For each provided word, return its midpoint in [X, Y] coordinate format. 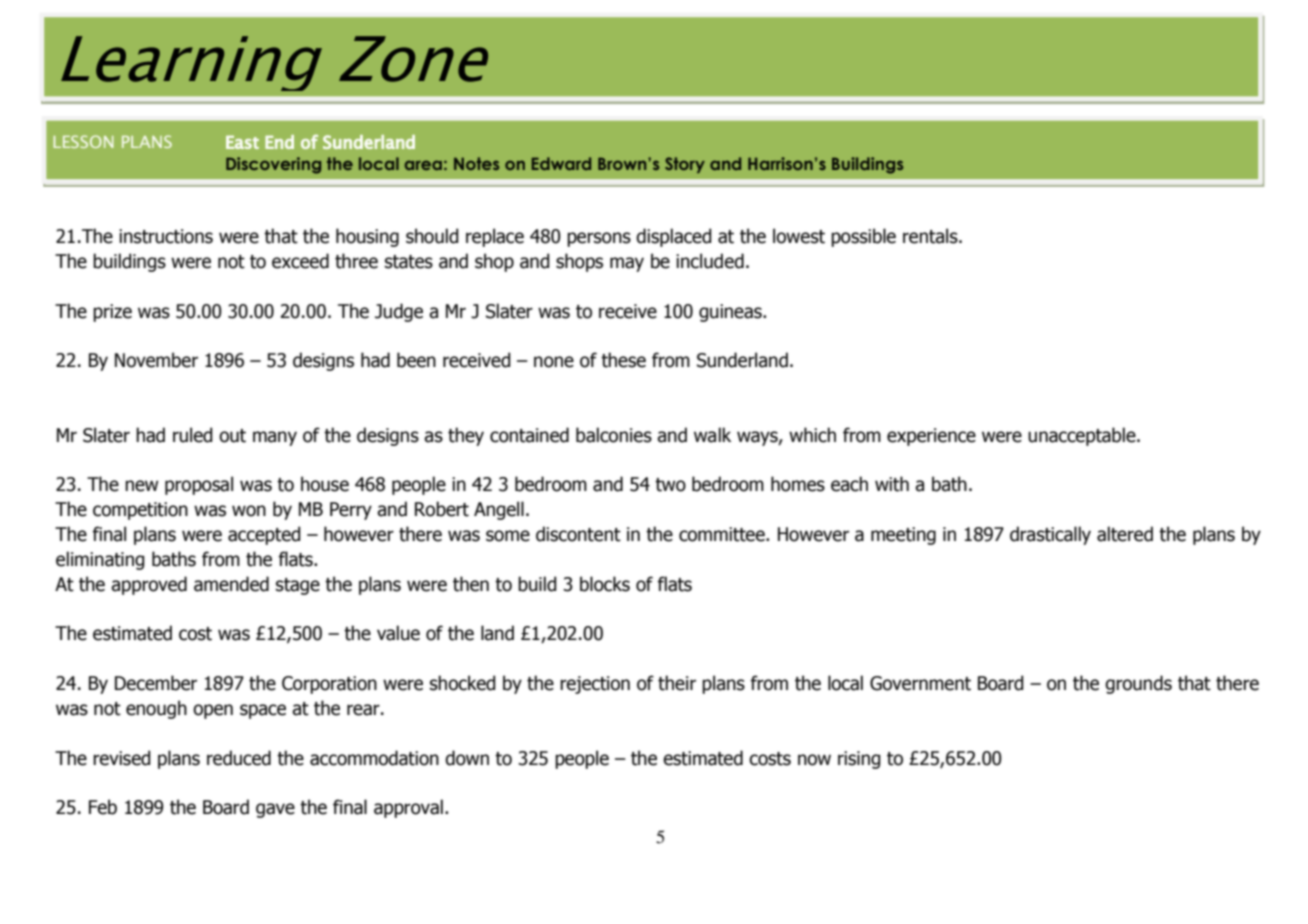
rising [859, 760]
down [467, 758]
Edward [561, 163]
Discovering [273, 165]
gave [275, 810]
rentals [931, 236]
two [670, 485]
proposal [199, 485]
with [892, 484]
